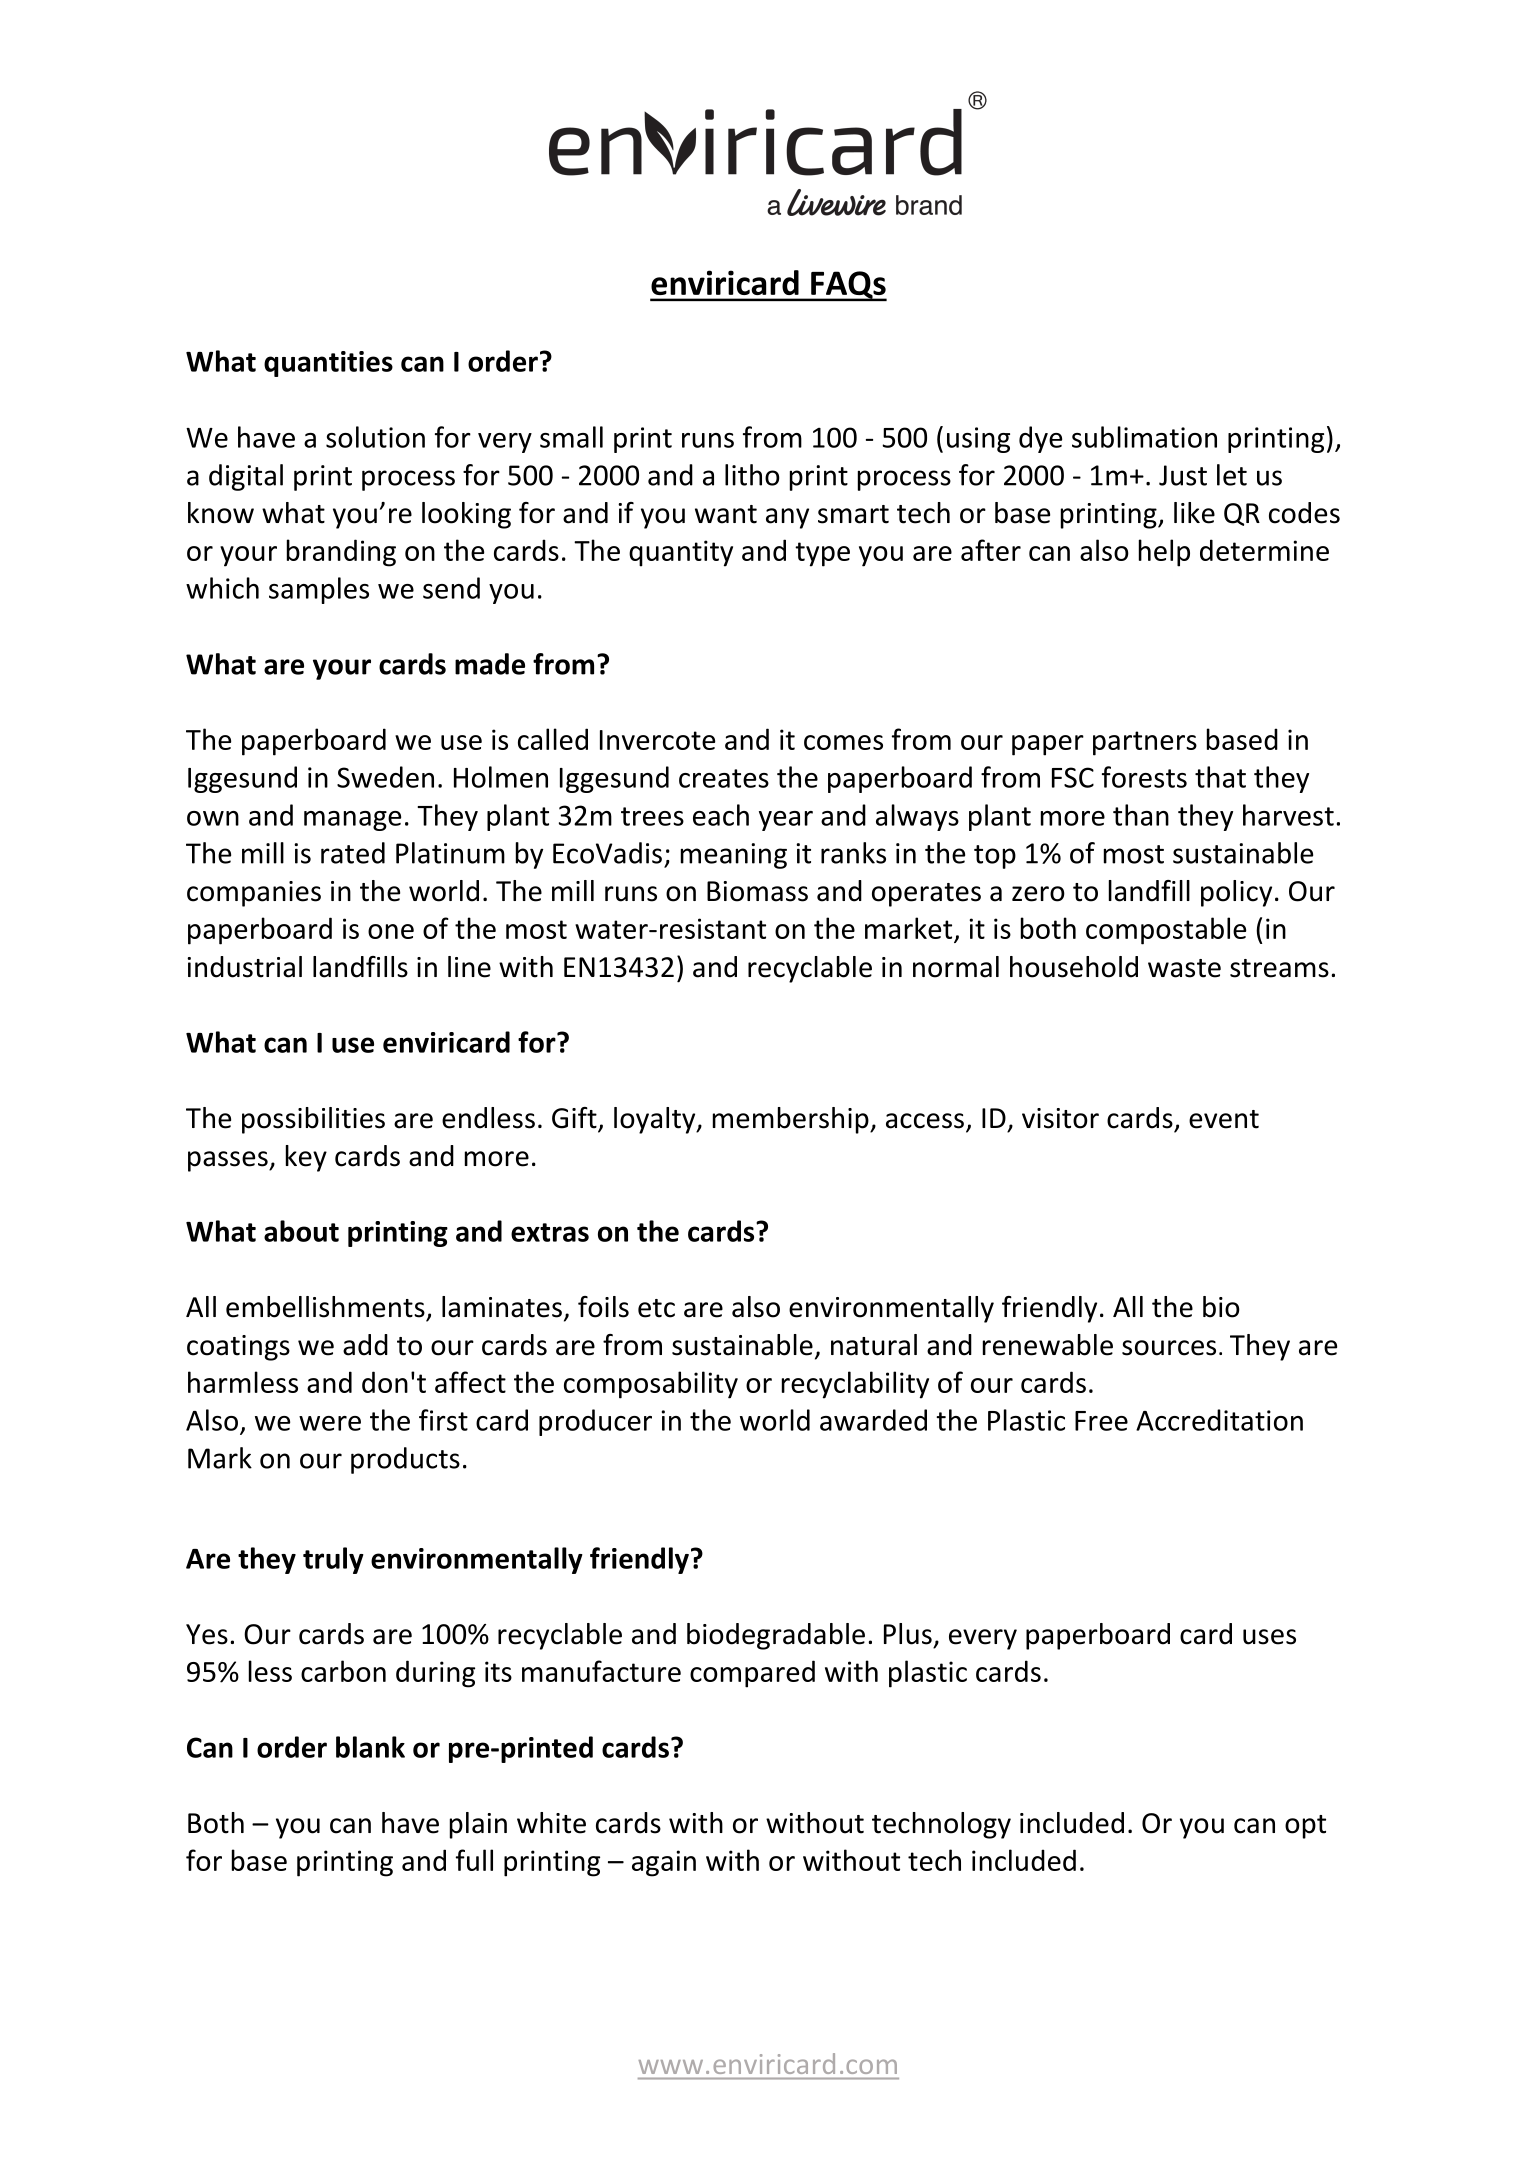 The width and height of the screenshot is (1536, 2174). Describe the element at coordinates (792, 1120) in the screenshot. I see `membership` at that location.
